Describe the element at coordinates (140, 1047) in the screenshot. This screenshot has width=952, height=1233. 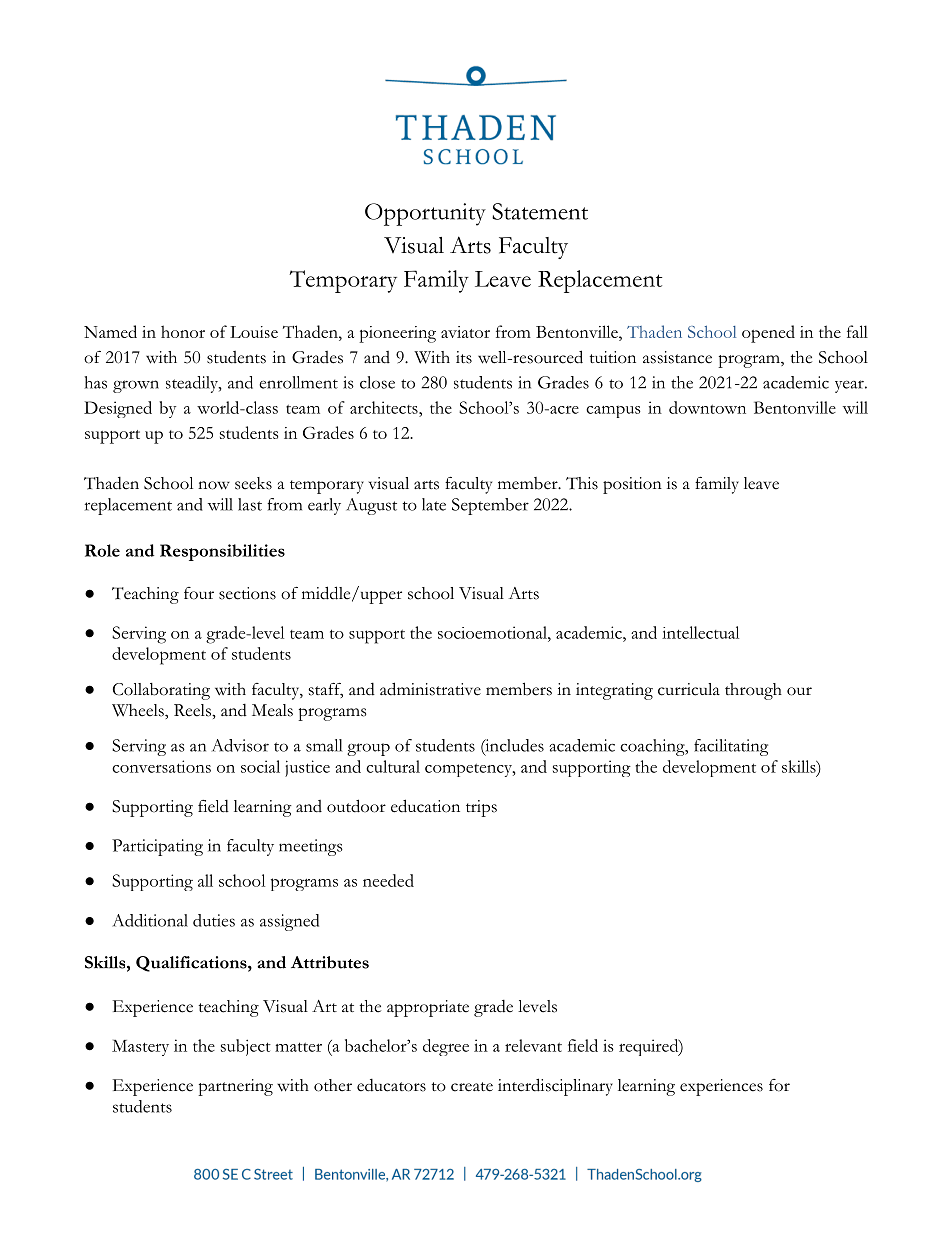
I see `Mastery` at that location.
